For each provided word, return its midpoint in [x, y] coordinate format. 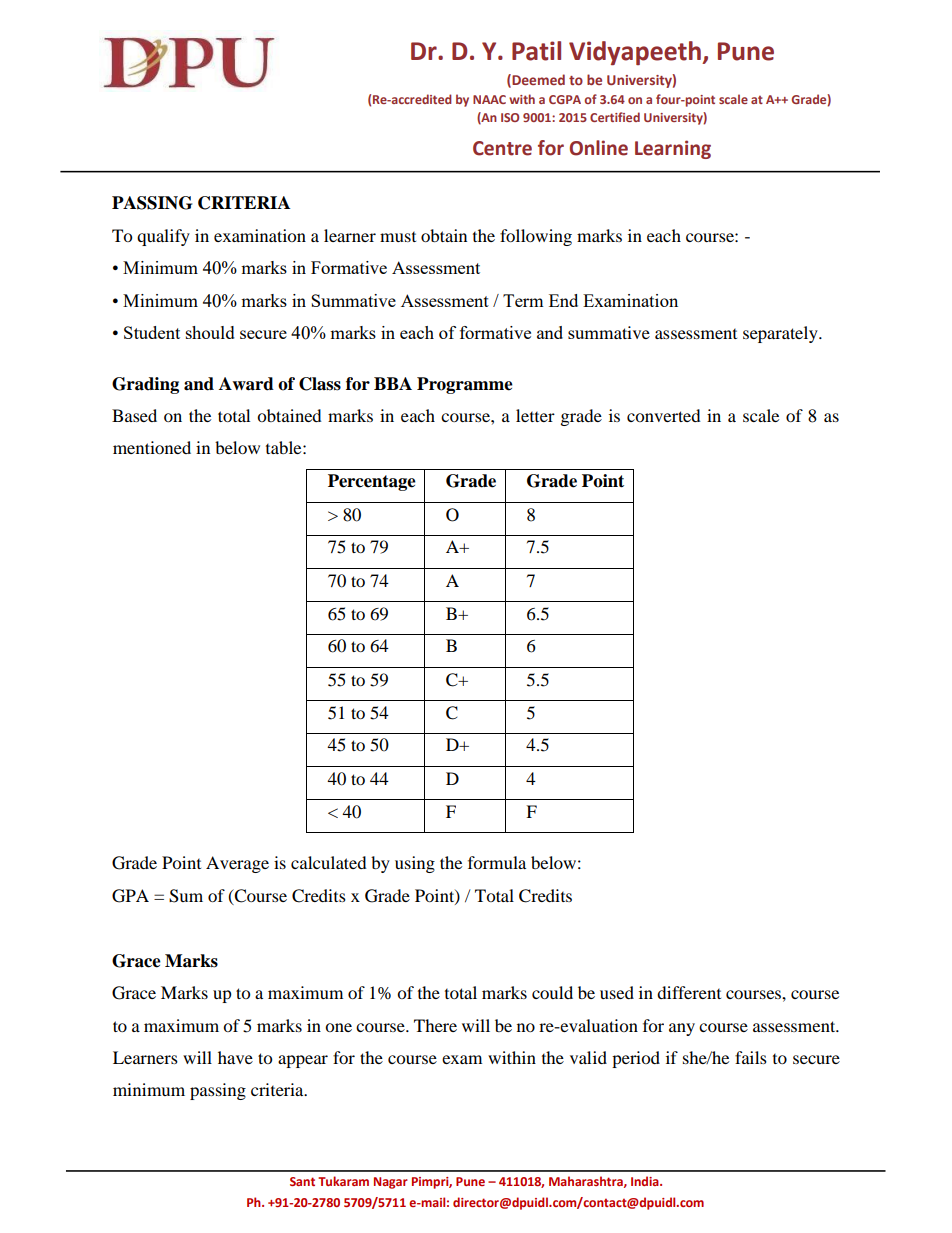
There [435, 1025]
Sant [302, 1181]
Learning [673, 149]
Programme [465, 385]
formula [497, 862]
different [689, 992]
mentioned [152, 447]
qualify [163, 237]
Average [237, 864]
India [646, 1181]
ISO [510, 117]
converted [664, 415]
